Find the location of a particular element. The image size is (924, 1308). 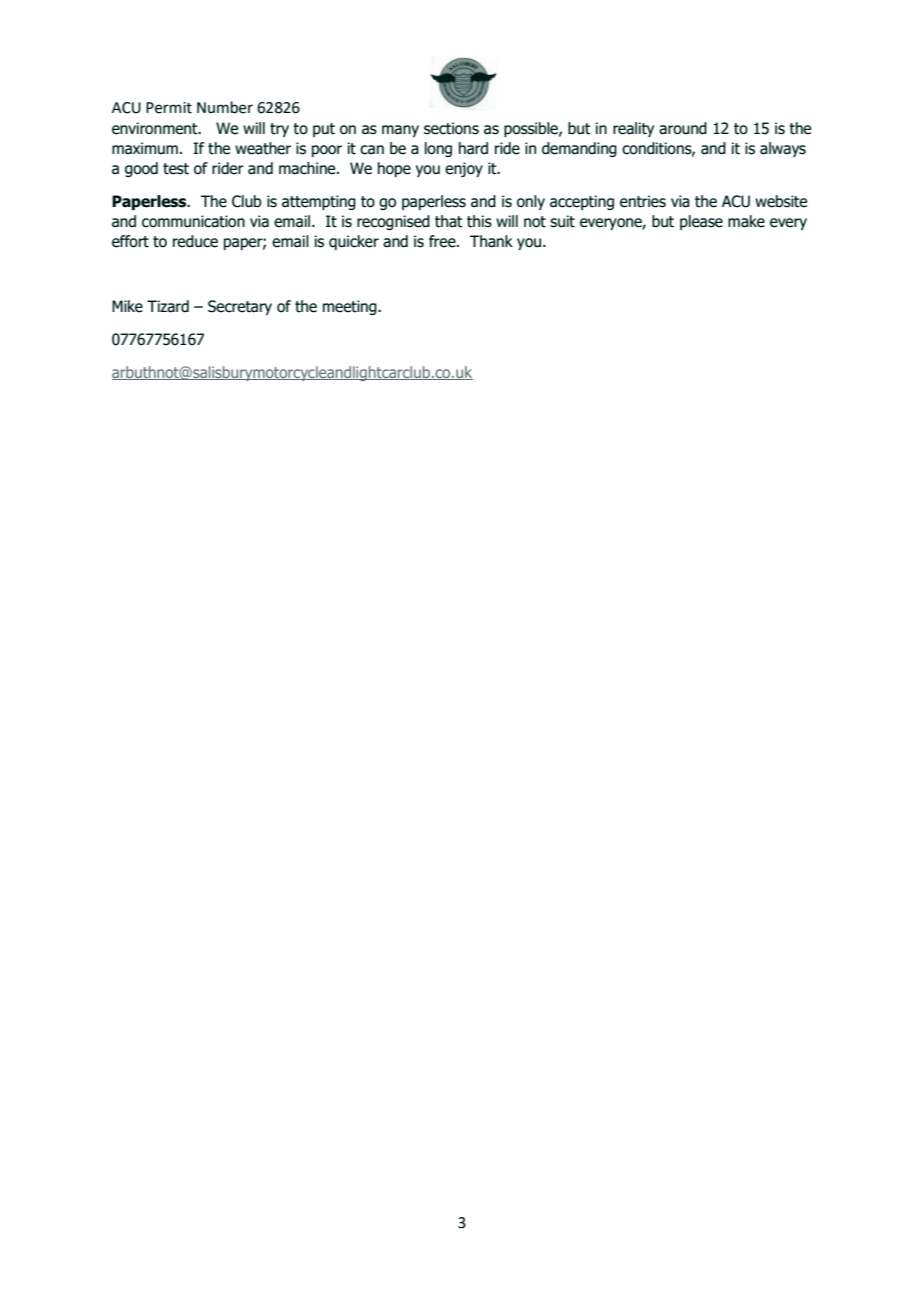

Number is located at coordinates (225, 107).
